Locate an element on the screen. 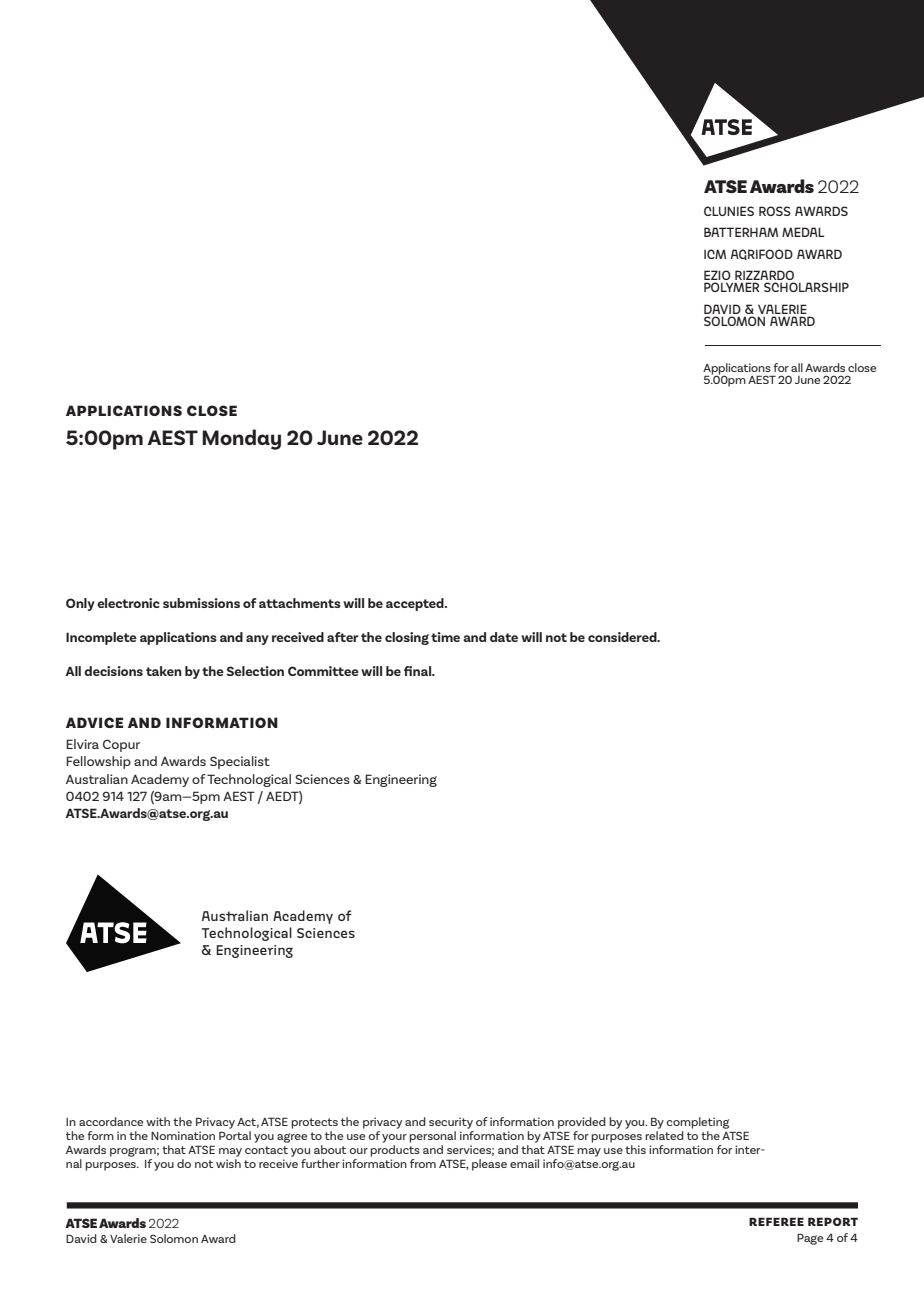 The height and width of the screenshot is (1308, 924). considered is located at coordinates (623, 637).
